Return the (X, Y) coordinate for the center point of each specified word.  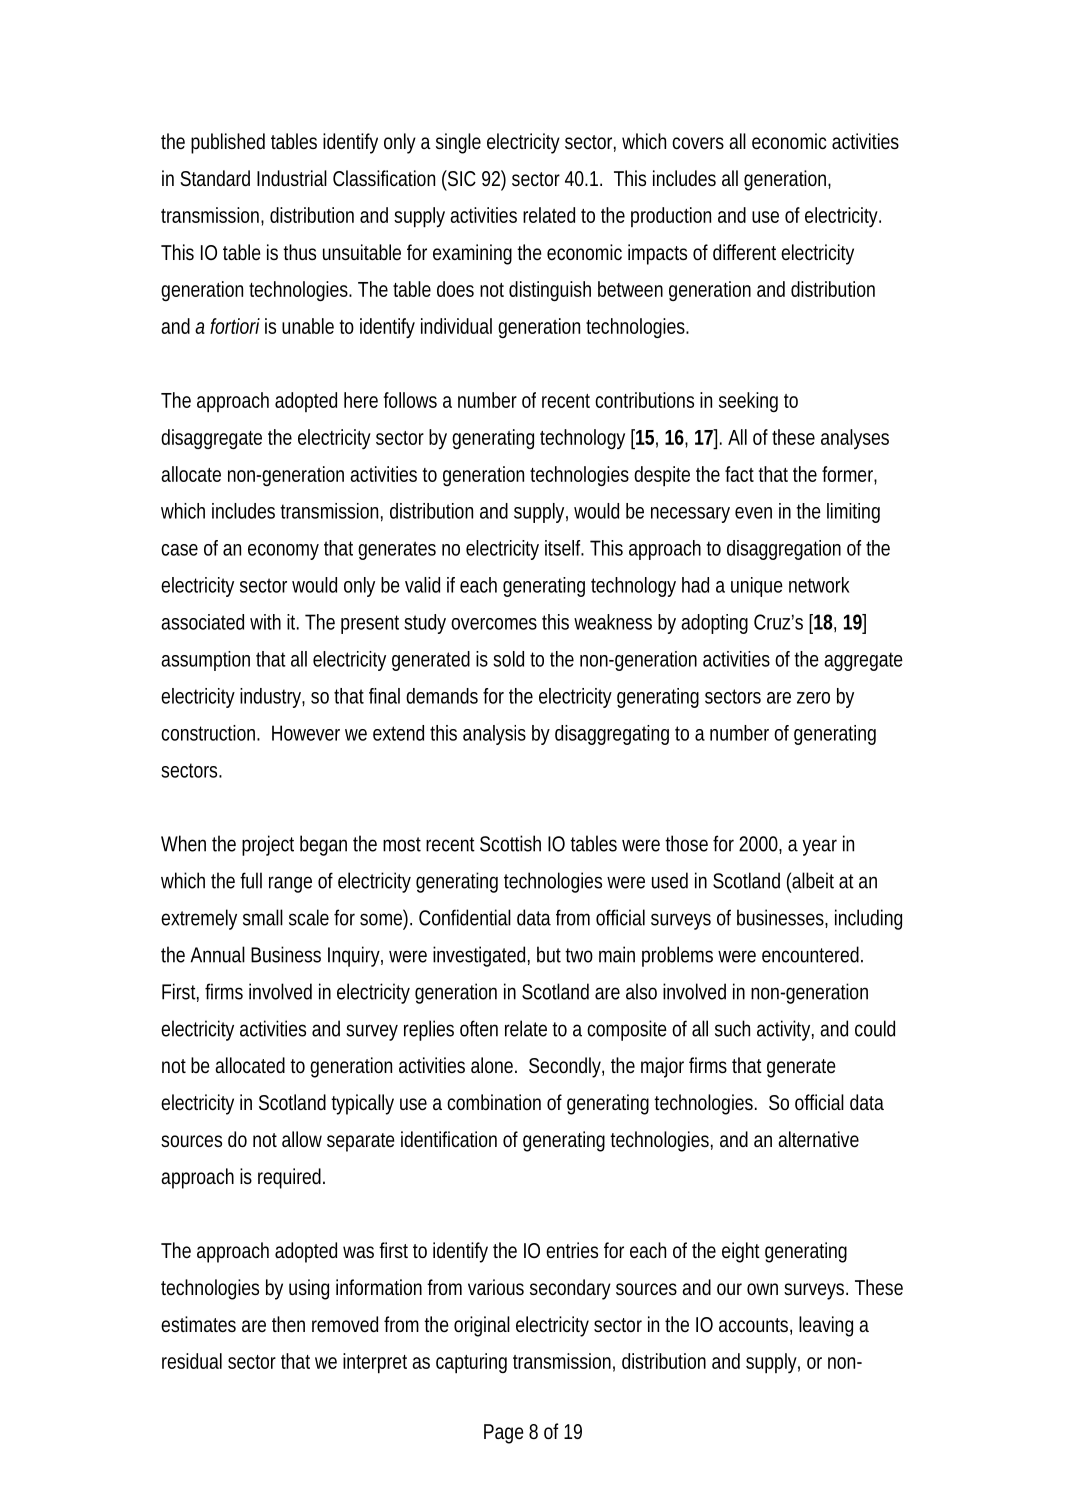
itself (564, 548)
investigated (479, 956)
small (263, 917)
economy (283, 552)
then (288, 1324)
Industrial (292, 178)
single (458, 143)
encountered (810, 954)
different (744, 252)
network (819, 585)
